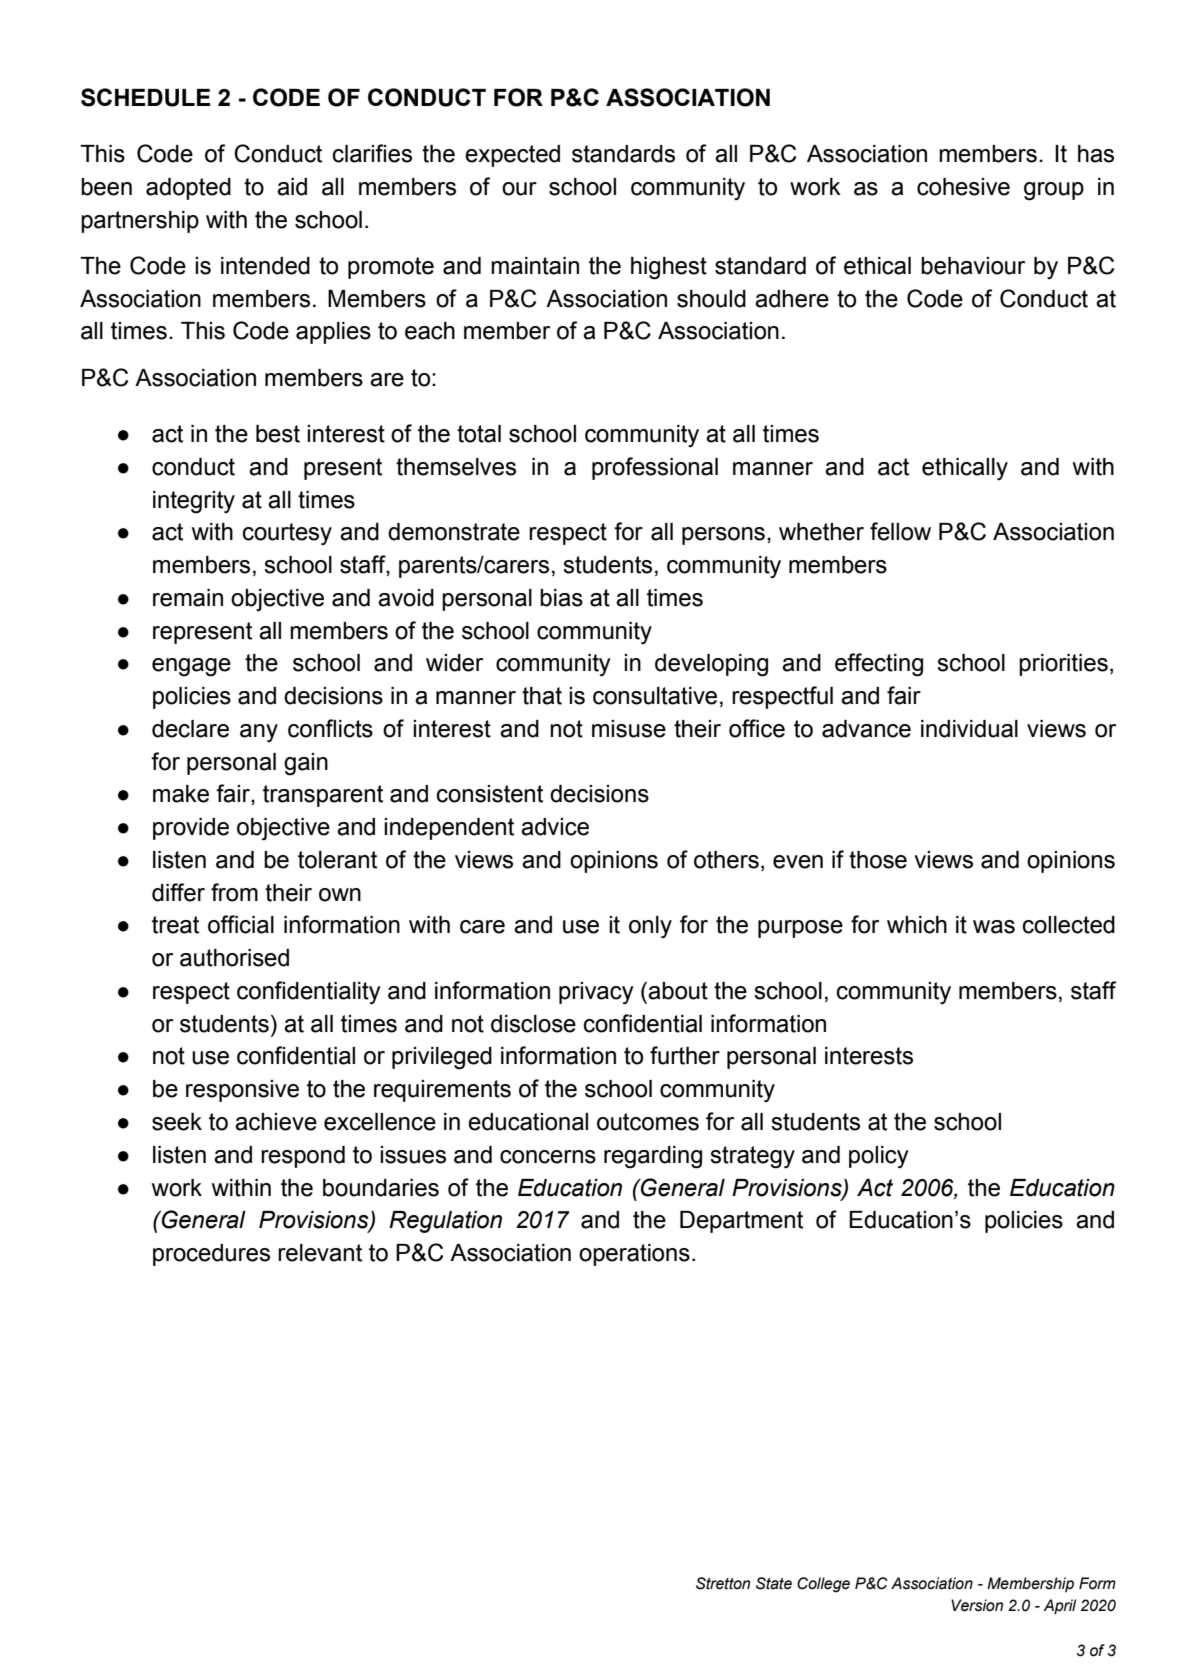 The height and width of the image is (1672, 1182). What do you see at coordinates (774, 1583) in the image?
I see `State` at bounding box center [774, 1583].
